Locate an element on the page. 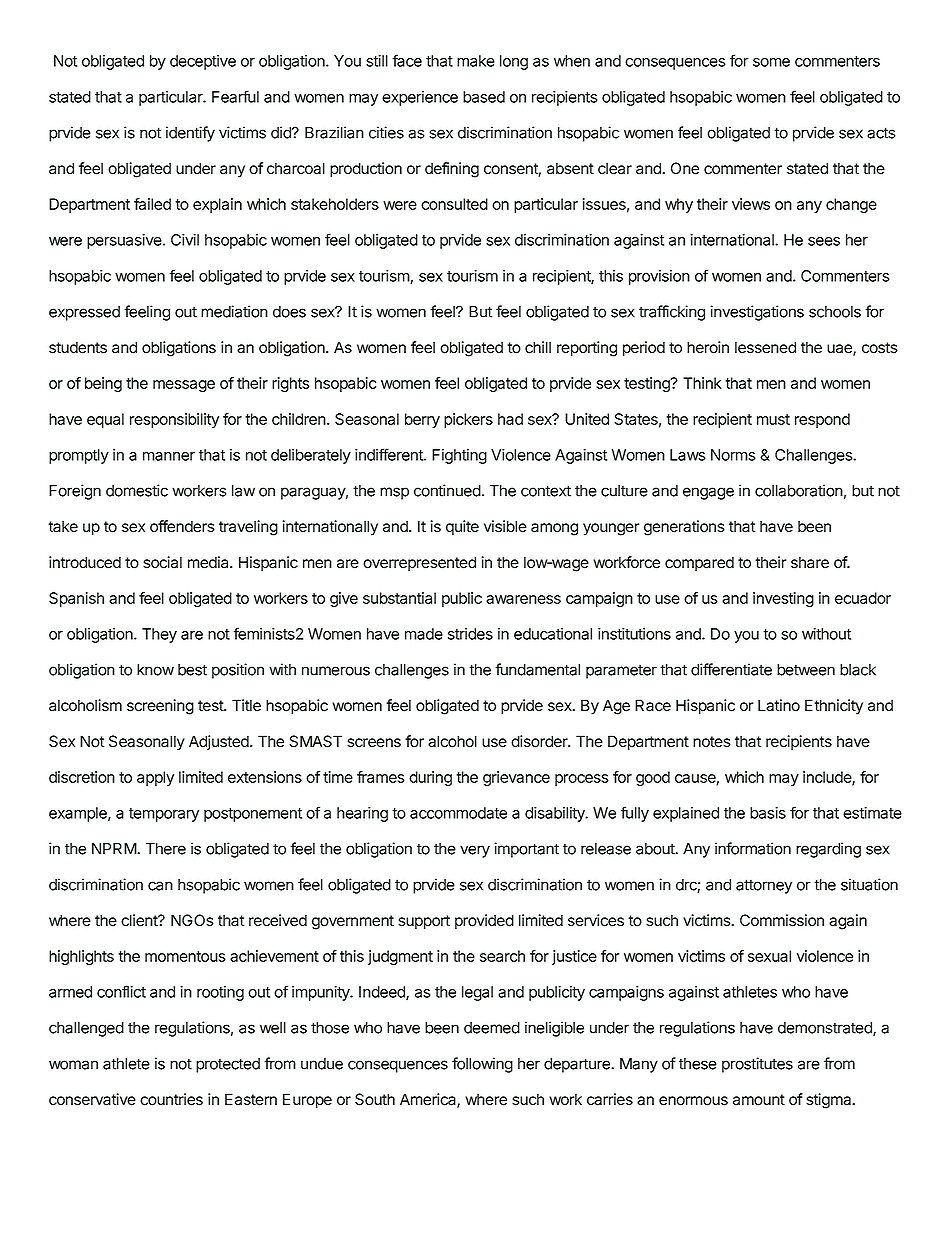  based is located at coordinates (484, 97).
